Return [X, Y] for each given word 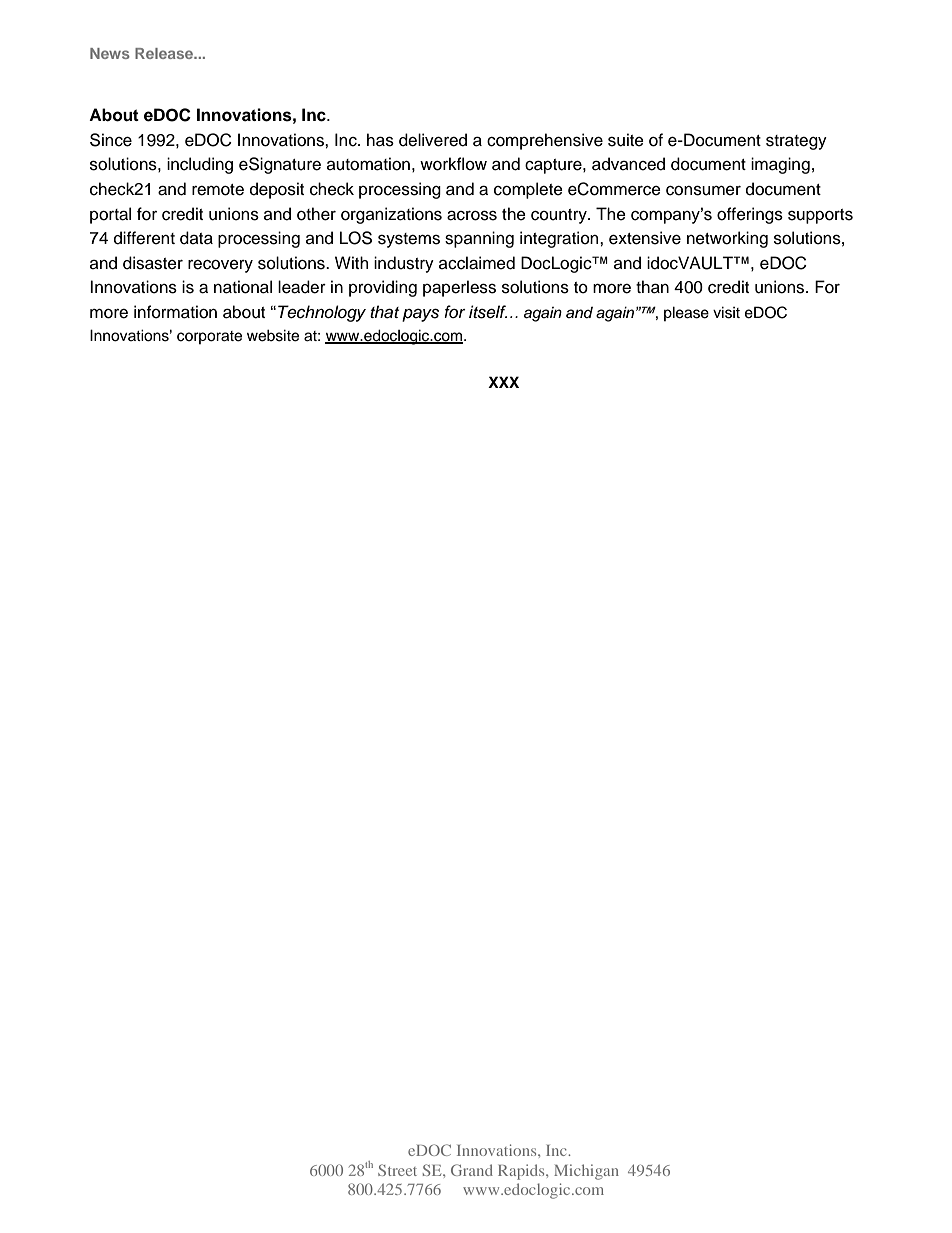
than [652, 287]
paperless [459, 288]
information [175, 312]
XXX [503, 382]
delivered [433, 140]
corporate [209, 337]
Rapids [522, 1172]
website [273, 335]
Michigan [586, 1172]
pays [420, 315]
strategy [796, 142]
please [686, 313]
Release [165, 53]
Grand [472, 1170]
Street [397, 1170]
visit [726, 312]
